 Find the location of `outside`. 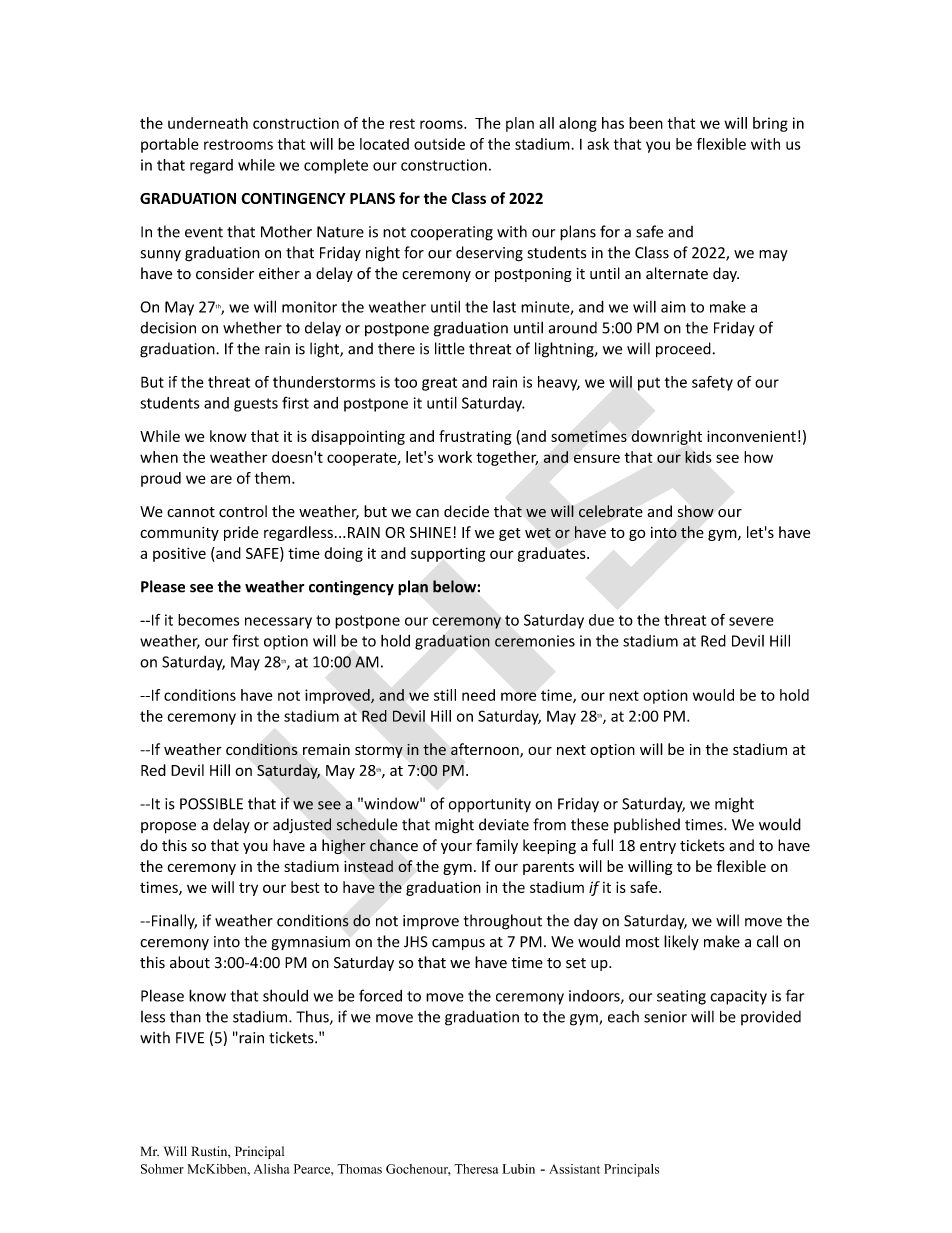

outside is located at coordinates (439, 144).
